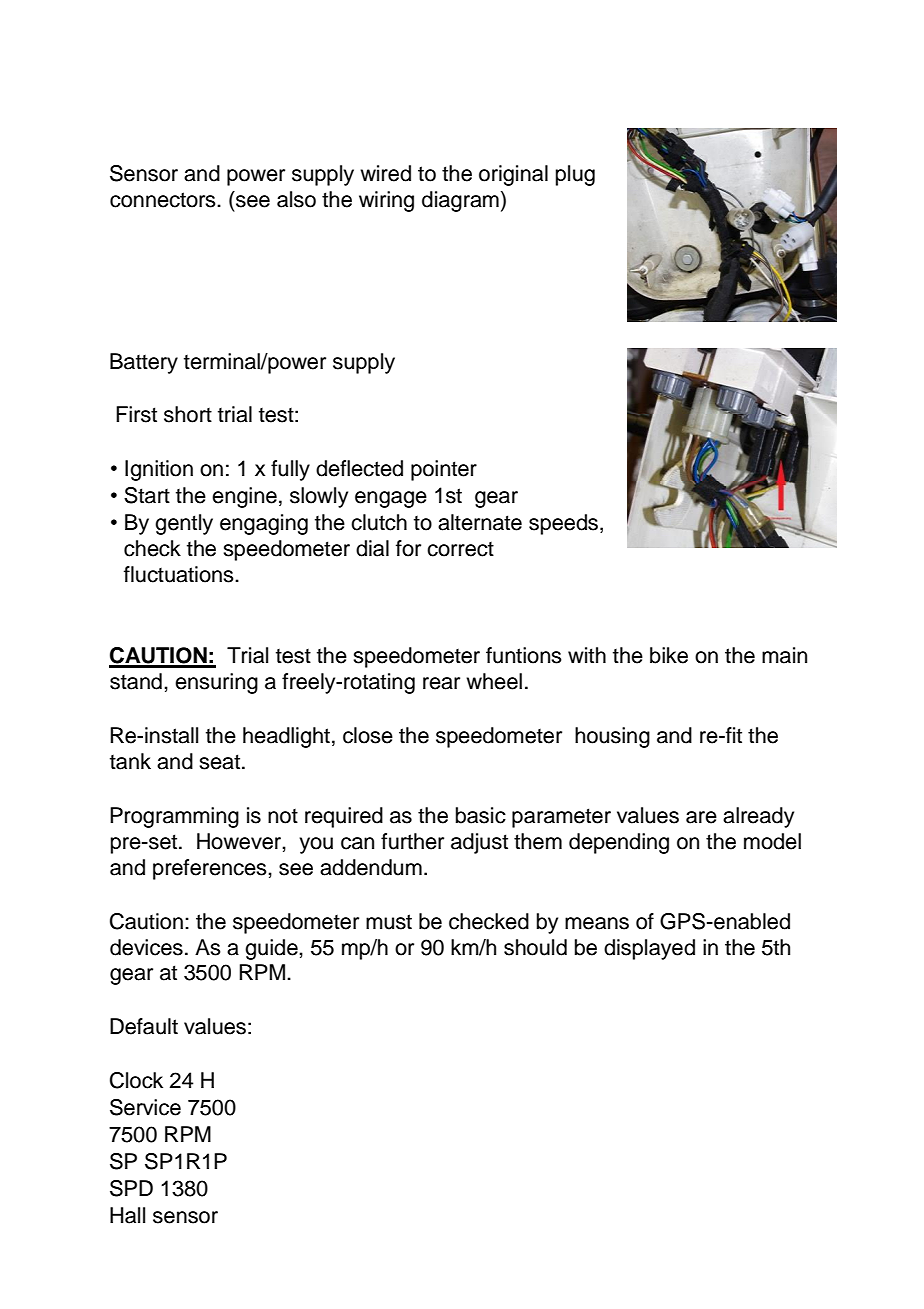 This page has width=924, height=1309. Describe the element at coordinates (565, 524) in the page. I see `speeds` at that location.
